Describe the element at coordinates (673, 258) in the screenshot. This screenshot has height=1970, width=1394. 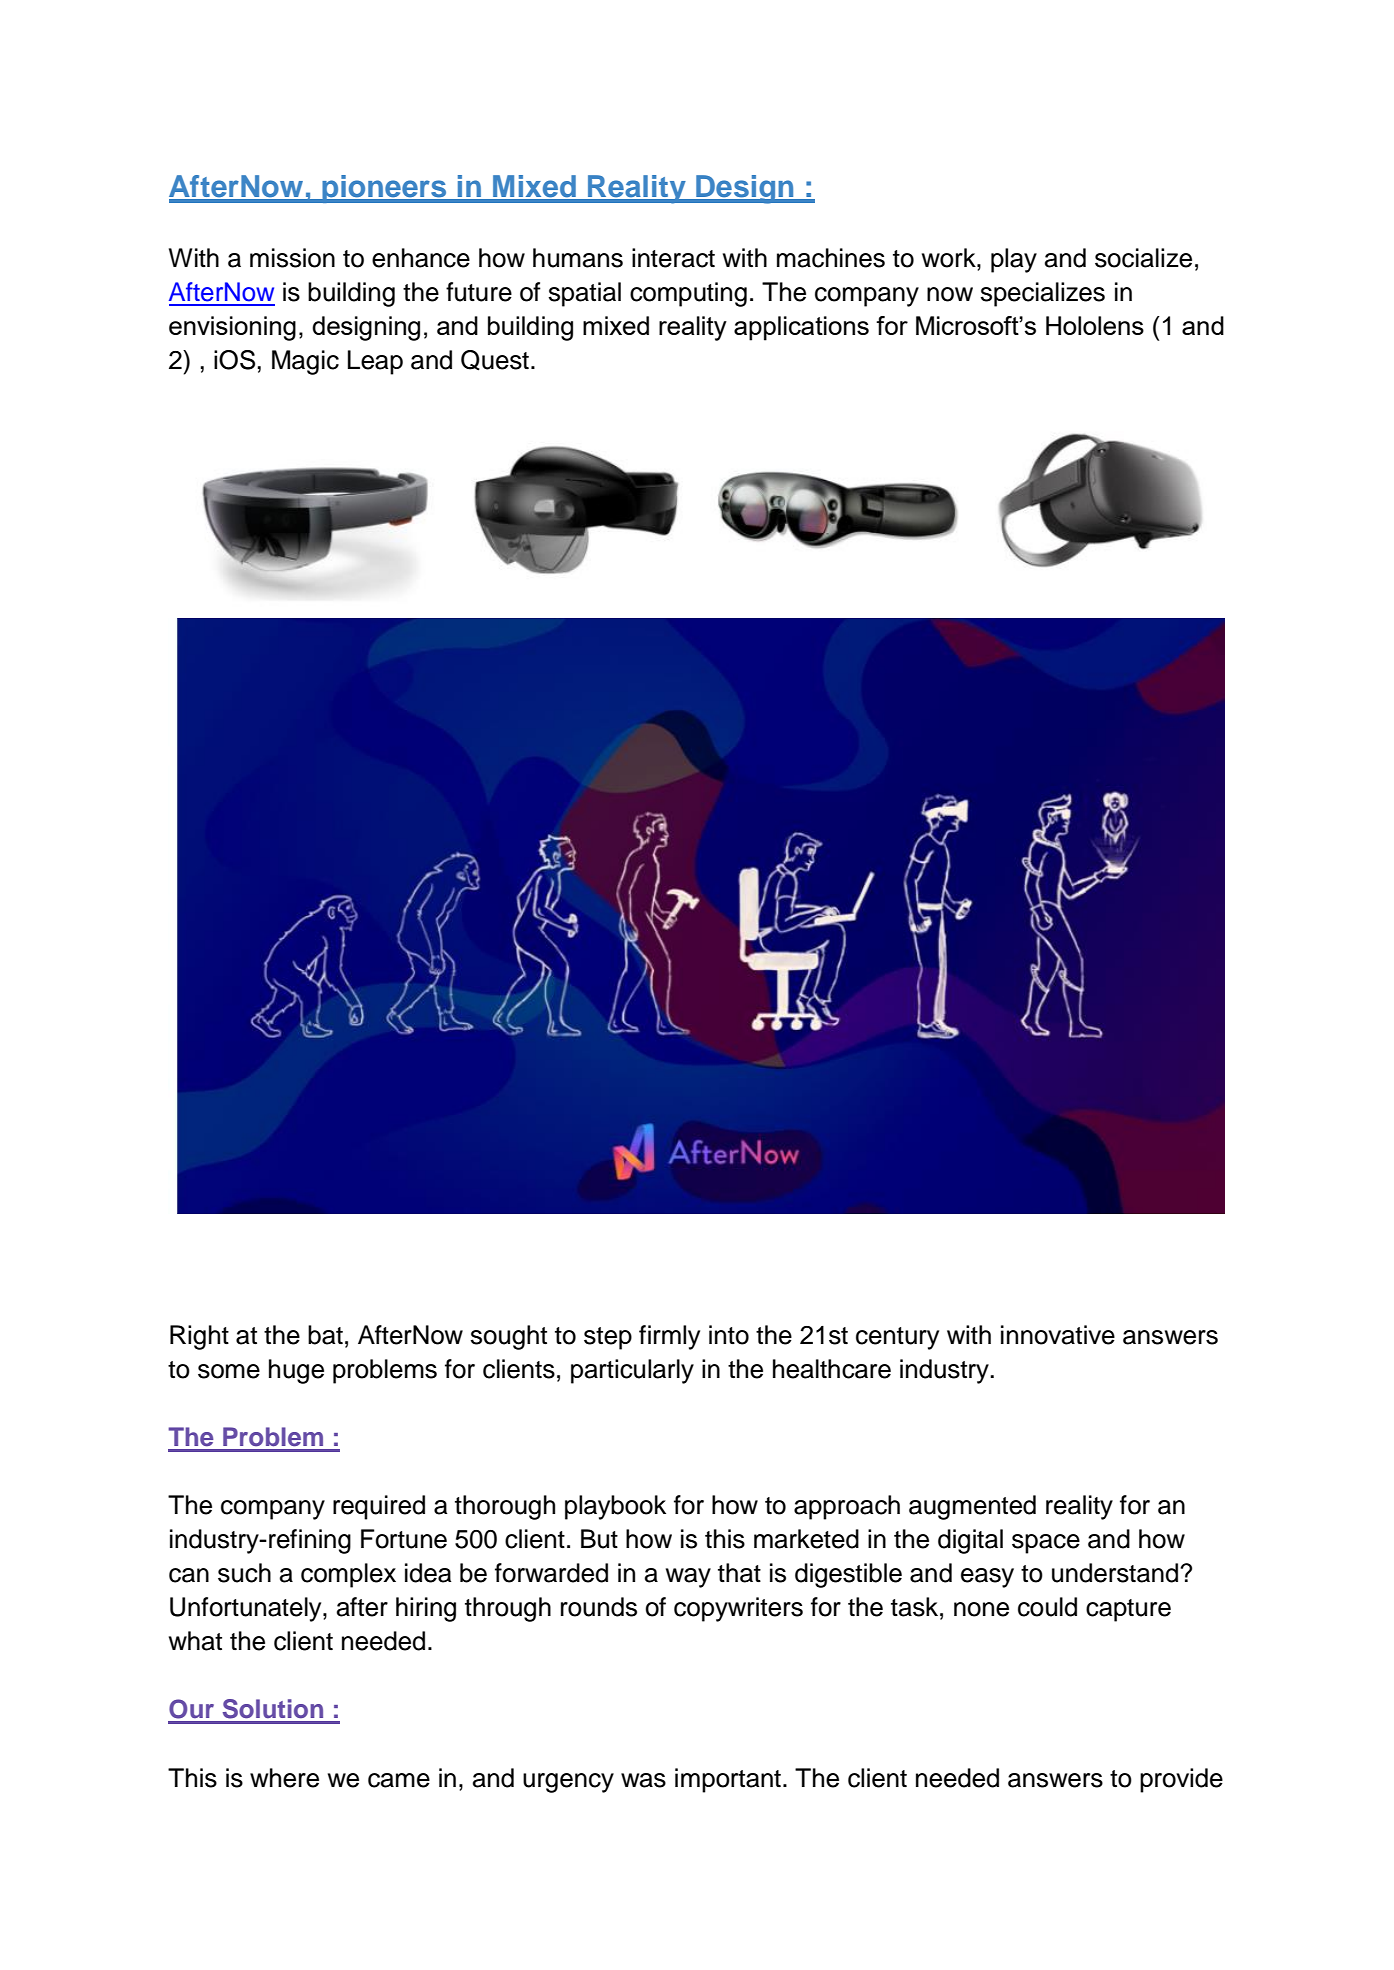
I see `interact` at that location.
